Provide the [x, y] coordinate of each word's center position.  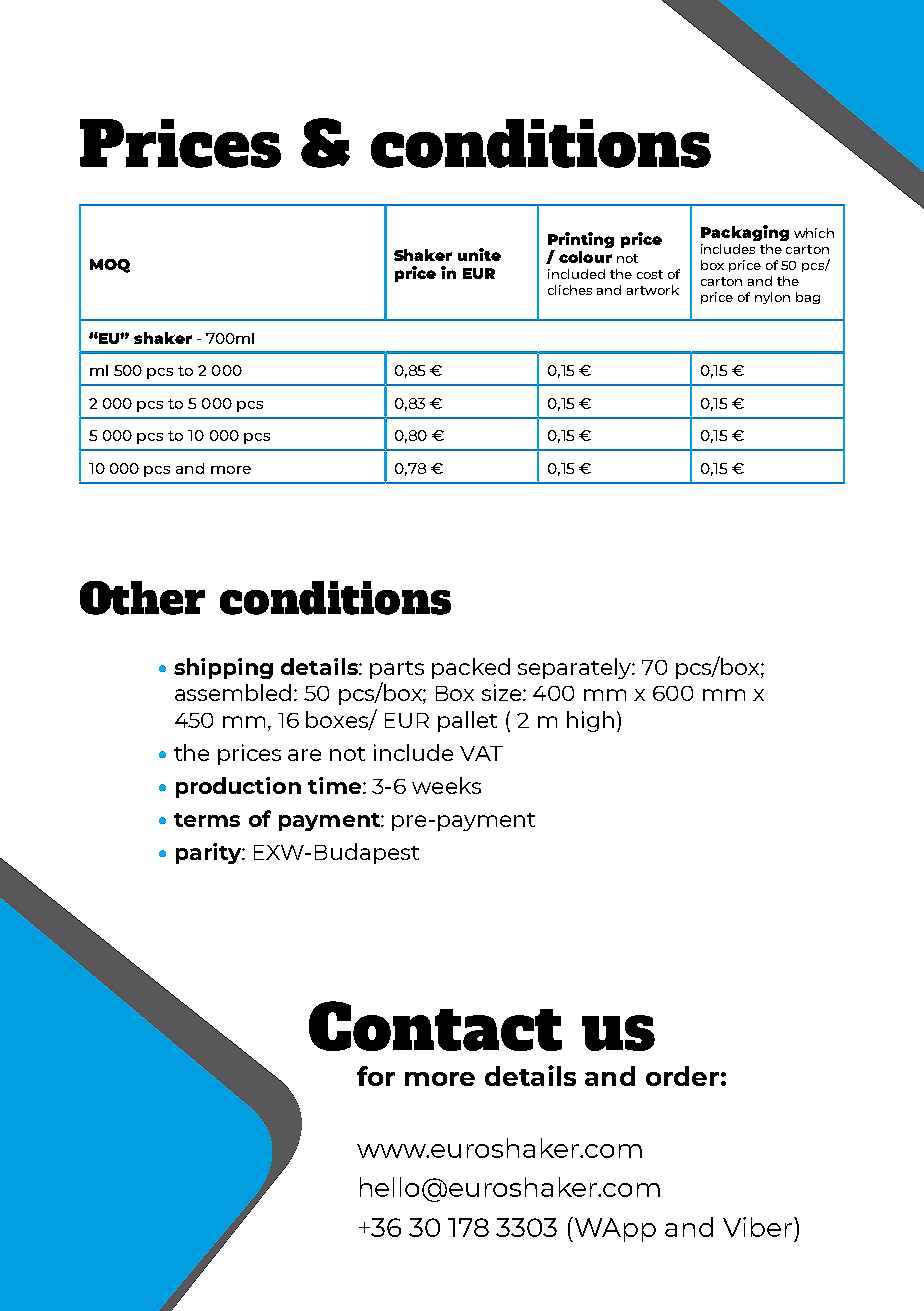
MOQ [110, 266]
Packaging [745, 233]
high [590, 721]
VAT [481, 753]
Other [142, 598]
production [238, 787]
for [376, 1076]
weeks [446, 785]
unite [479, 254]
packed [471, 668]
